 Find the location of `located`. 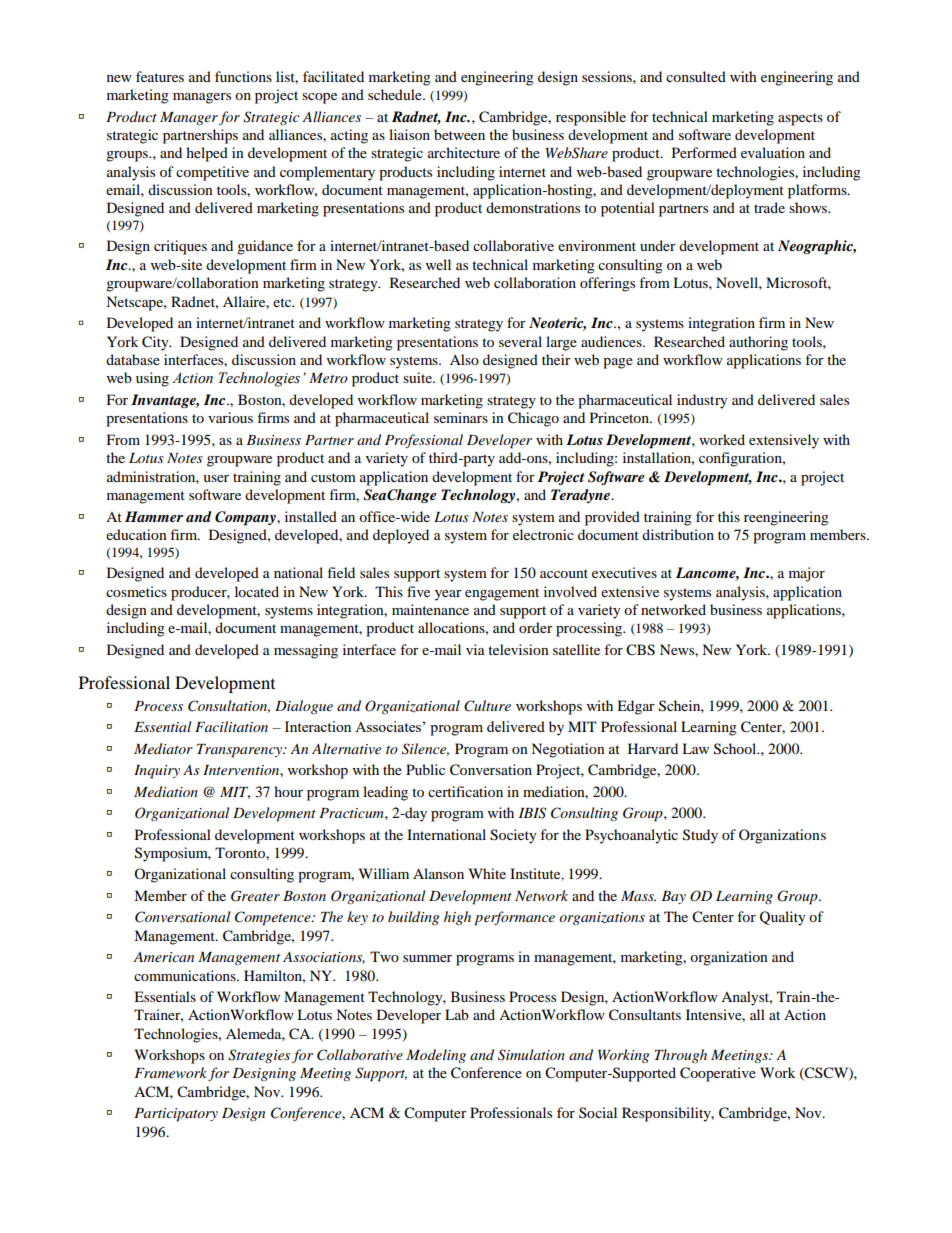

located is located at coordinates (257, 591).
